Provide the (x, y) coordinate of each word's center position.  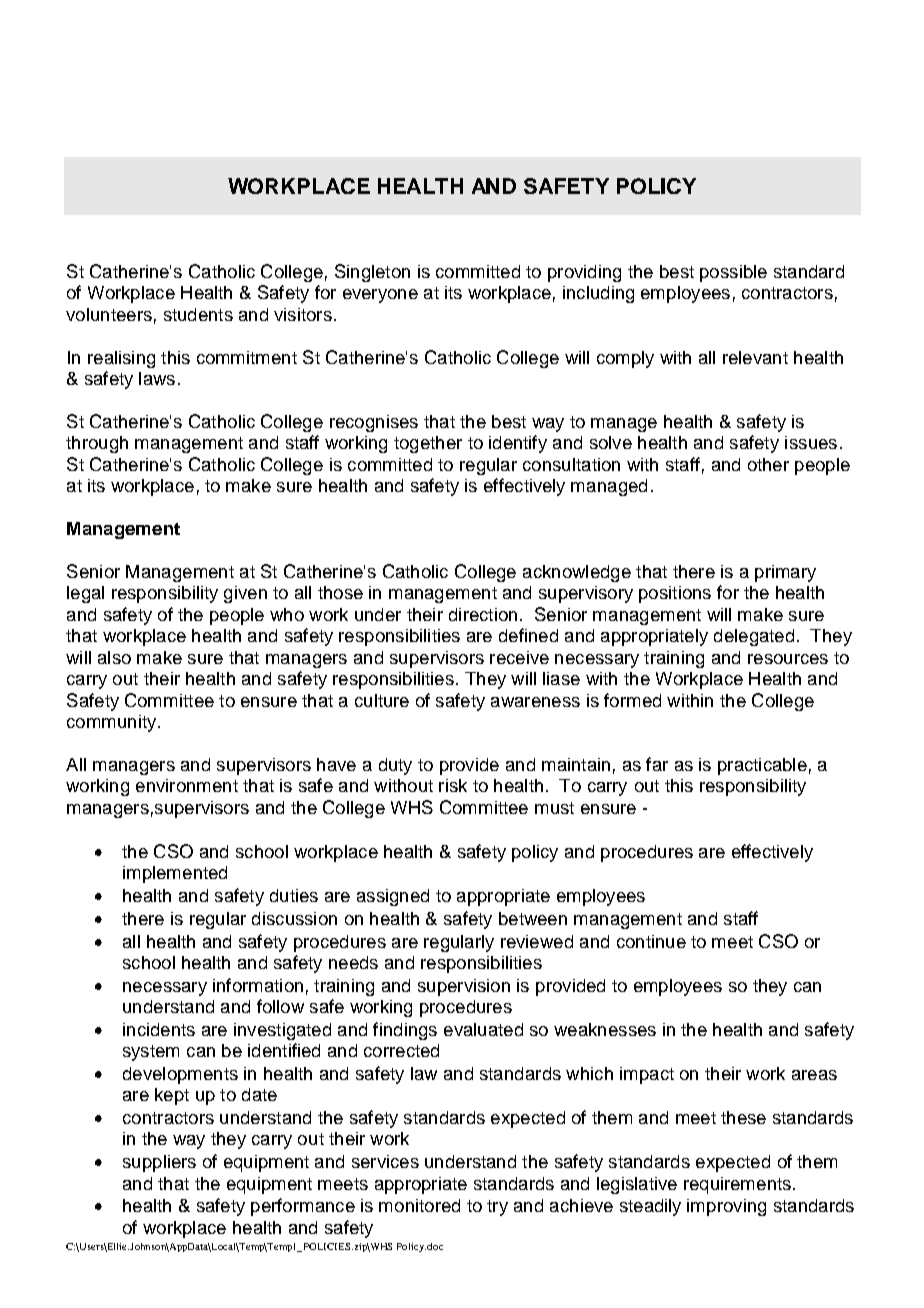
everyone (380, 296)
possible (733, 273)
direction (483, 614)
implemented (175, 874)
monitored (419, 1205)
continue (651, 941)
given (245, 594)
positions (675, 594)
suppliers (159, 1163)
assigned (393, 897)
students (198, 314)
